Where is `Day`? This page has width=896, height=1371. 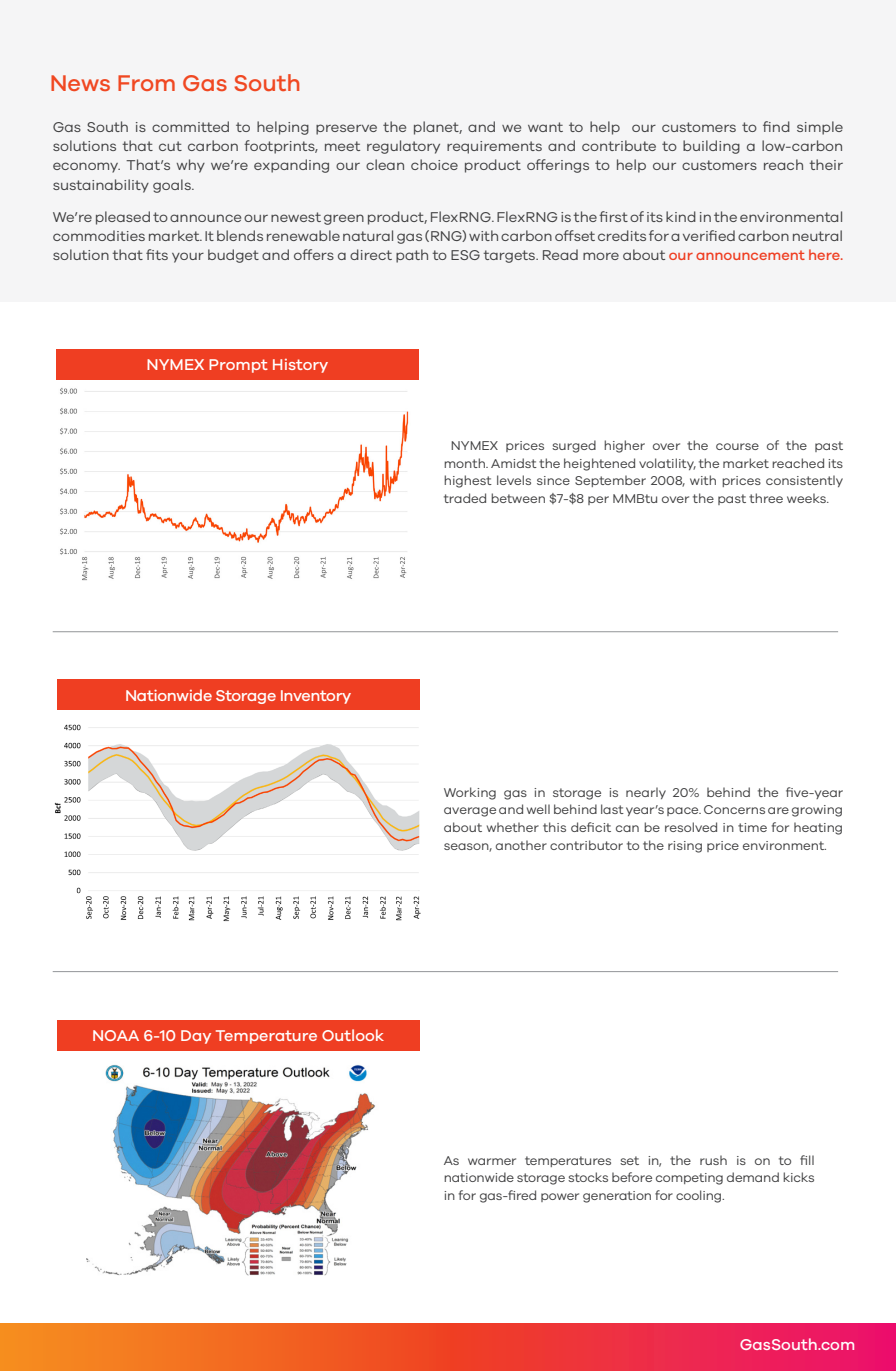 Day is located at coordinates (196, 1037).
